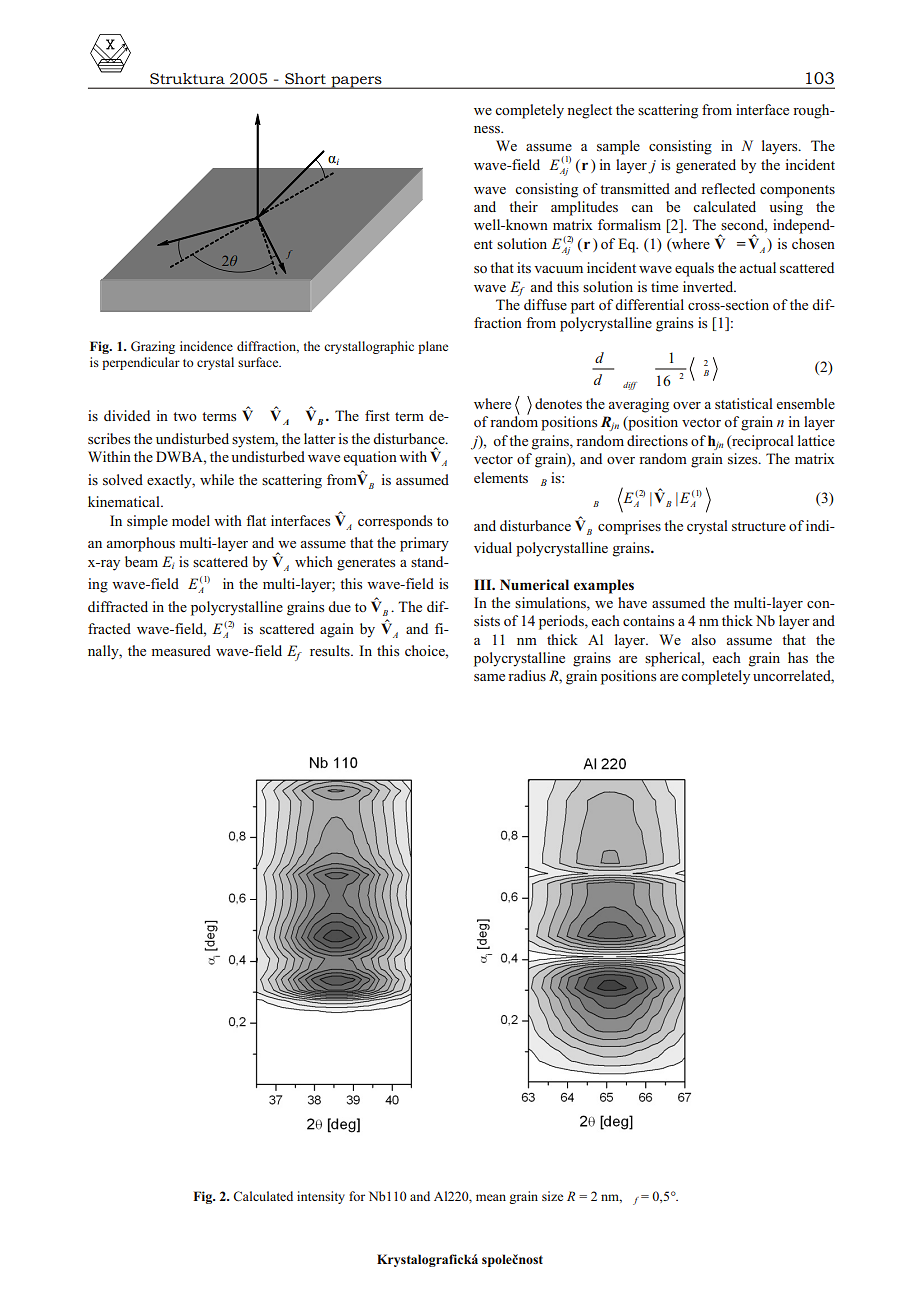 The width and height of the document is (924, 1307). I want to click on model, so click(191, 520).
